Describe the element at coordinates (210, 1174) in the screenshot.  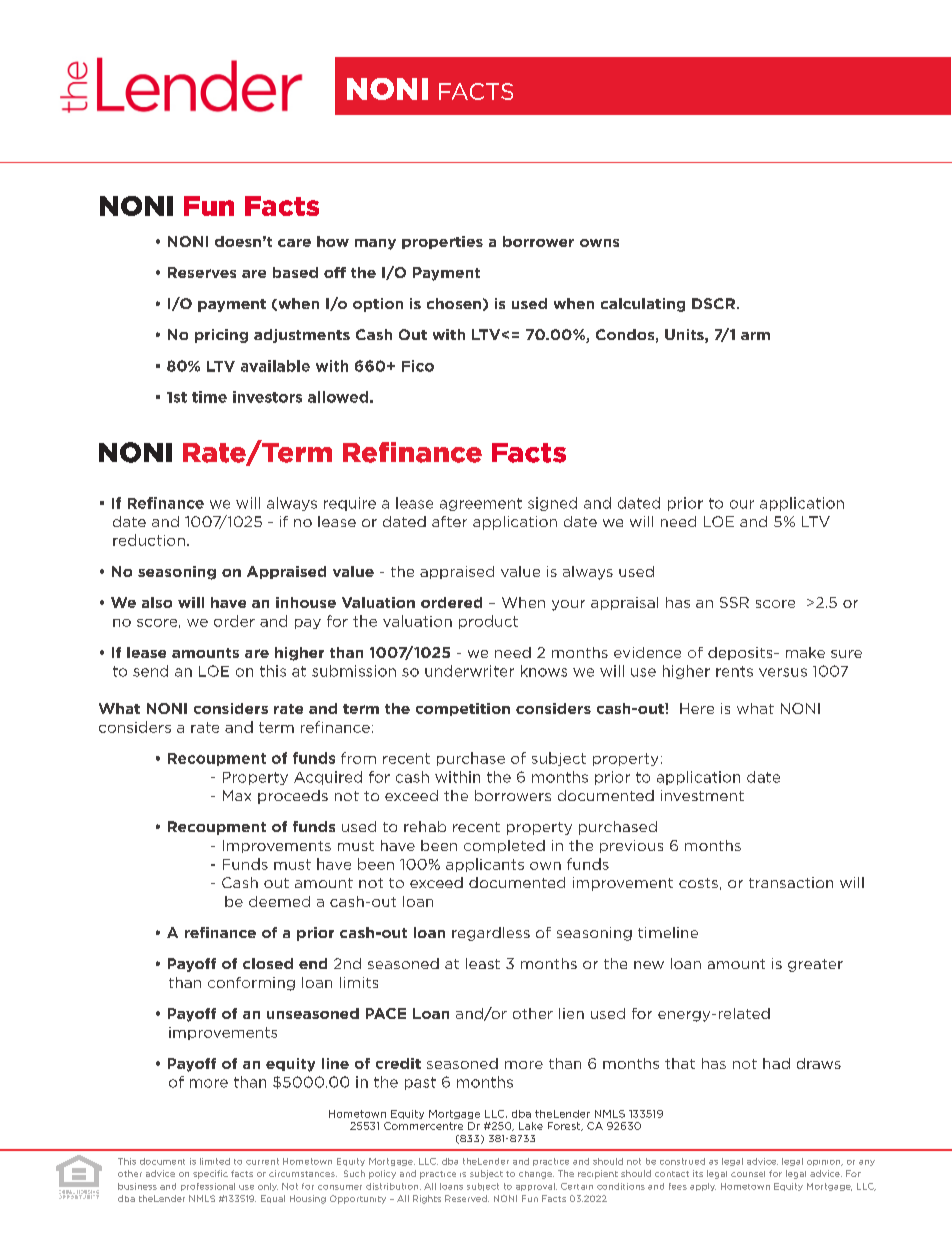
I see `specific` at that location.
